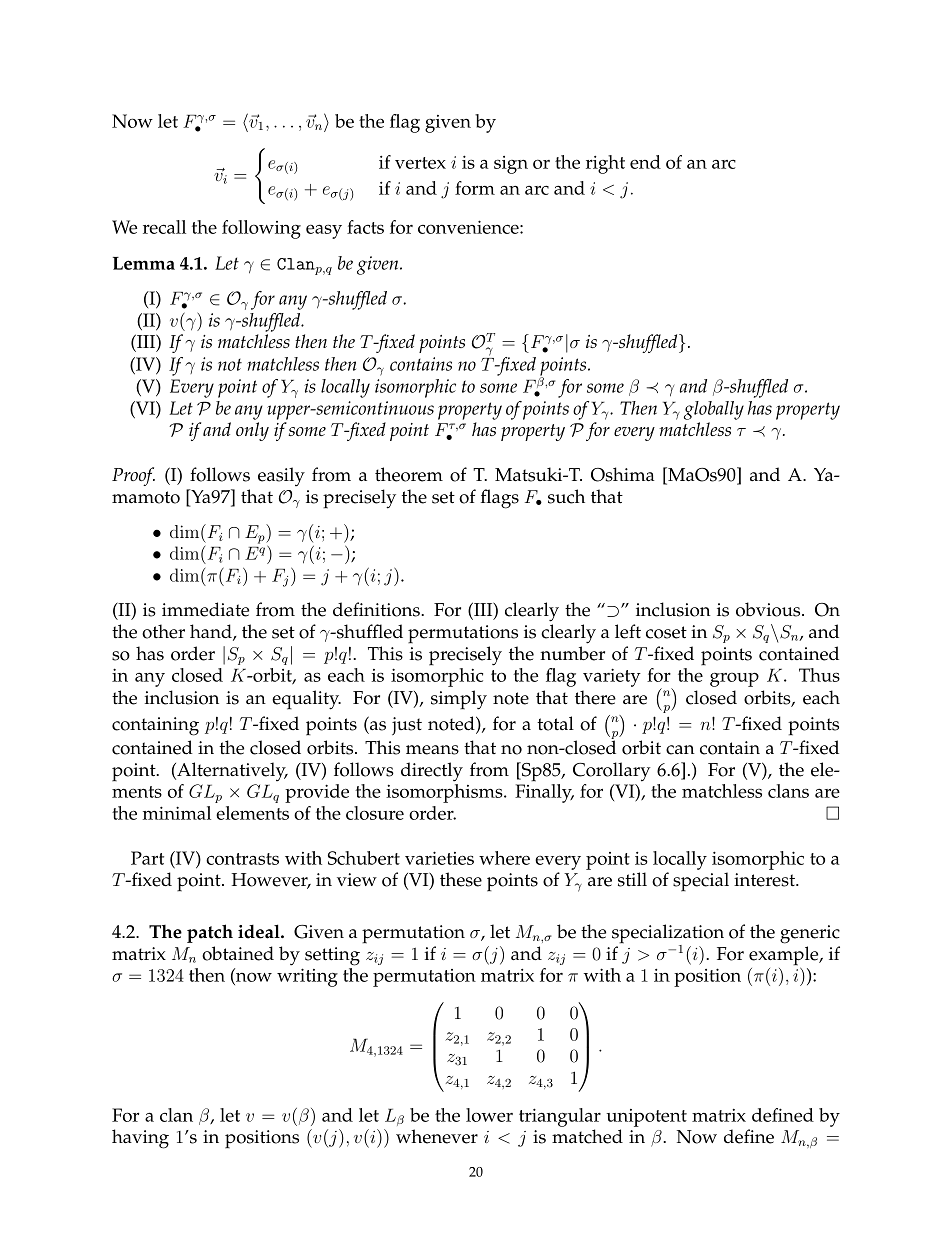 This image has width=952, height=1233. I want to click on end, so click(645, 162).
